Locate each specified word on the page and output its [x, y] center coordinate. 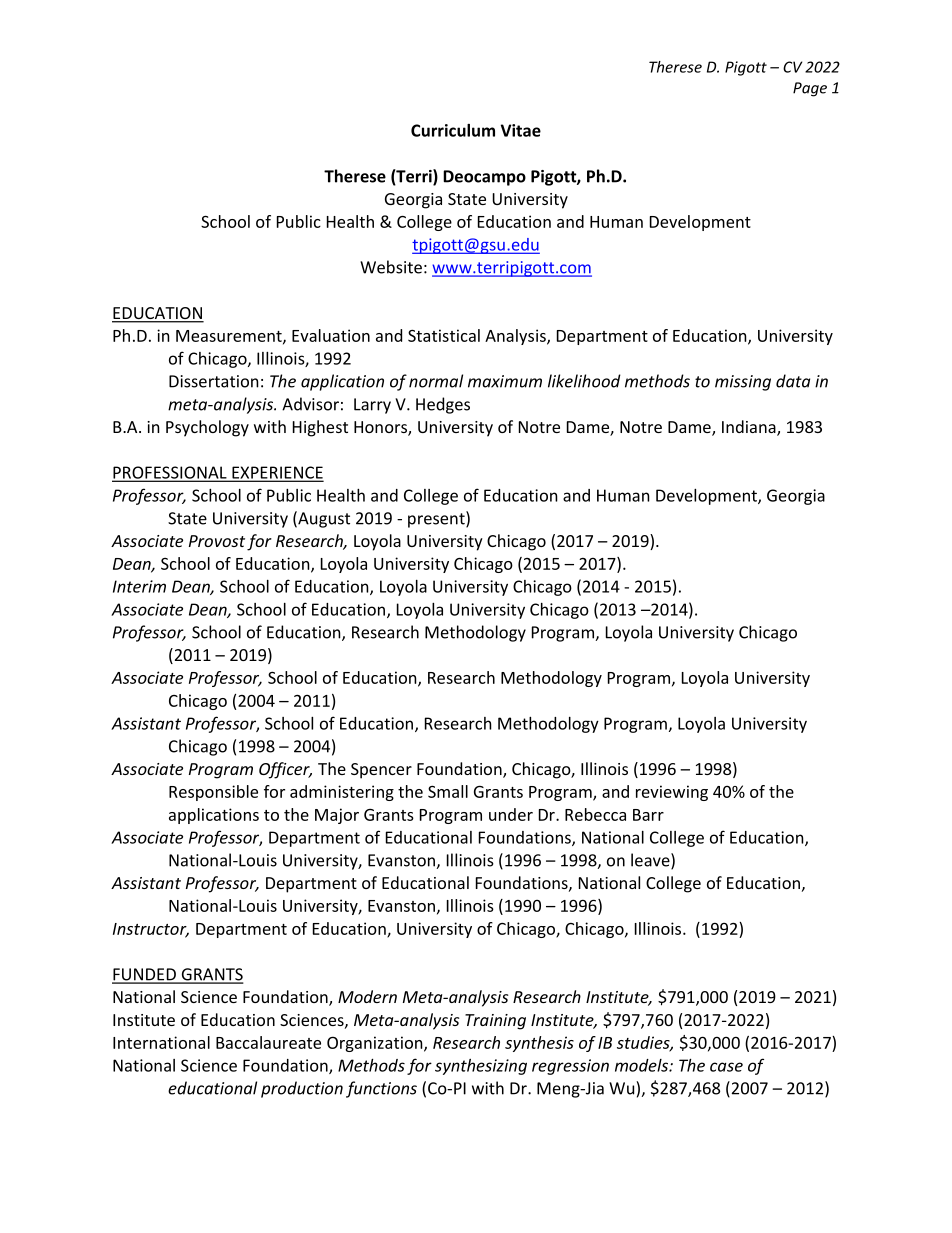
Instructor [151, 930]
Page [810, 89]
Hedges [443, 405]
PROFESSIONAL [170, 473]
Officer [285, 770]
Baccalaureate [268, 1042]
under [511, 814]
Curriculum [453, 130]
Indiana [750, 428]
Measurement [230, 337]
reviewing [672, 793]
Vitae [521, 130]
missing [743, 383]
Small [448, 791]
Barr [648, 815]
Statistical [444, 335]
